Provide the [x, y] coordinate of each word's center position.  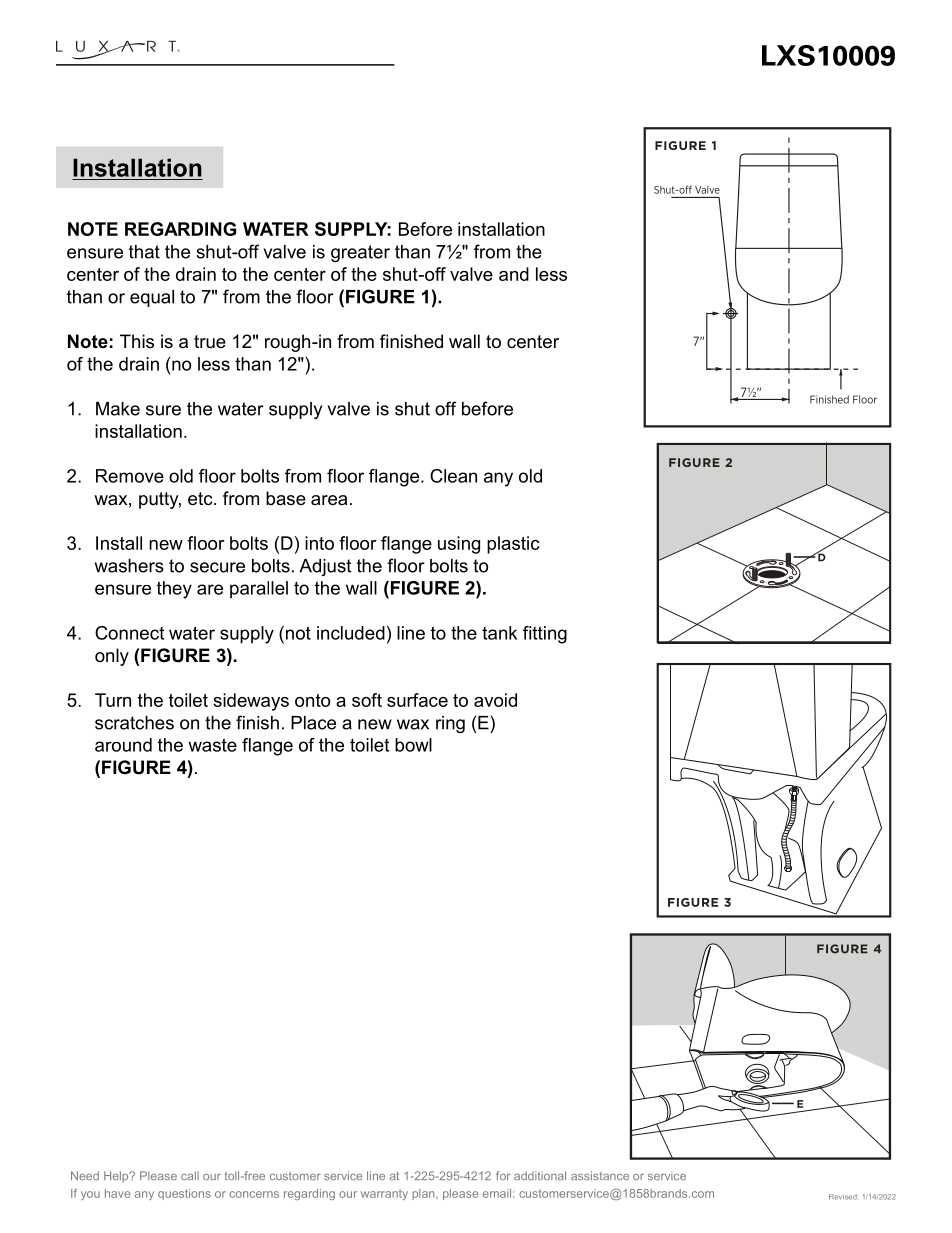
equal [152, 298]
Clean [453, 476]
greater [360, 253]
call [190, 1175]
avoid [495, 700]
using [459, 545]
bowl [413, 745]
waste [212, 745]
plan [424, 1194]
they [174, 590]
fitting [545, 635]
